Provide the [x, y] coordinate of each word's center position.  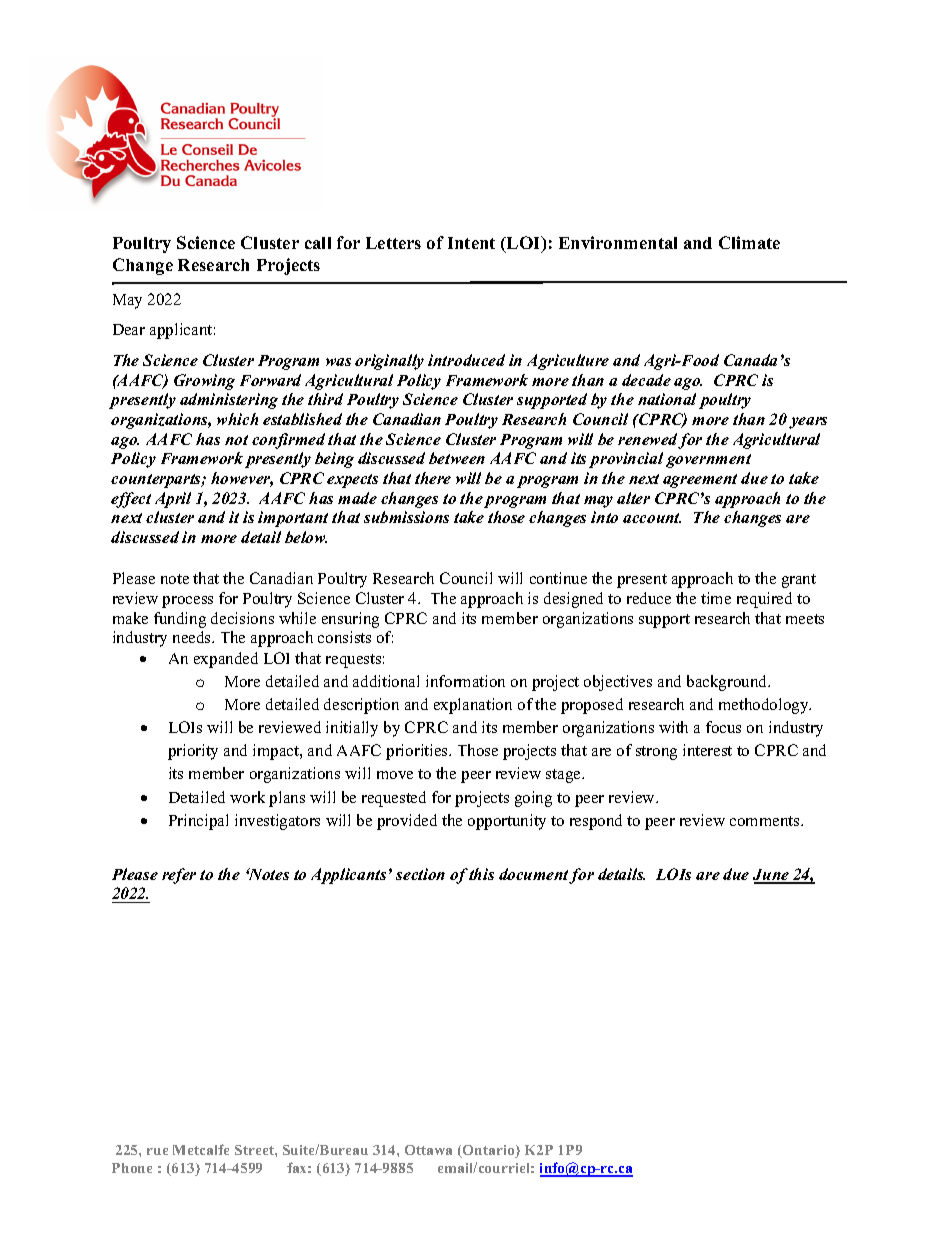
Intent [471, 243]
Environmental [618, 242]
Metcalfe [201, 1149]
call [318, 243]
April [173, 500]
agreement [700, 481]
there [433, 478]
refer [179, 876]
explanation [473, 706]
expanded [226, 660]
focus [723, 727]
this [481, 874]
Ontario [489, 1151]
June [772, 876]
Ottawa [428, 1150]
